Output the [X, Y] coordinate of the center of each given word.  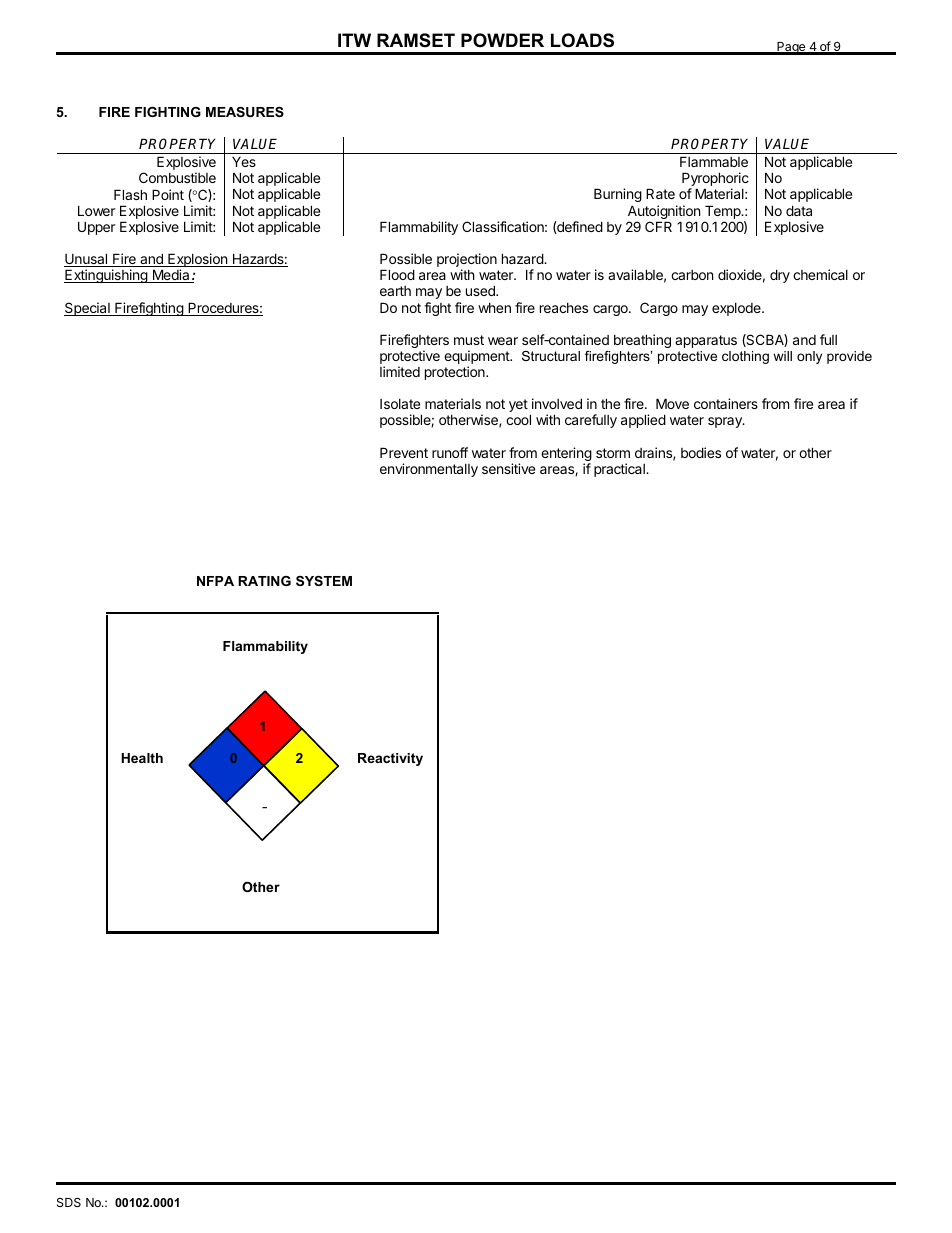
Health [142, 758]
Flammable [714, 161]
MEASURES [245, 112]
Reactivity [390, 759]
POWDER [502, 40]
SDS [69, 1202]
